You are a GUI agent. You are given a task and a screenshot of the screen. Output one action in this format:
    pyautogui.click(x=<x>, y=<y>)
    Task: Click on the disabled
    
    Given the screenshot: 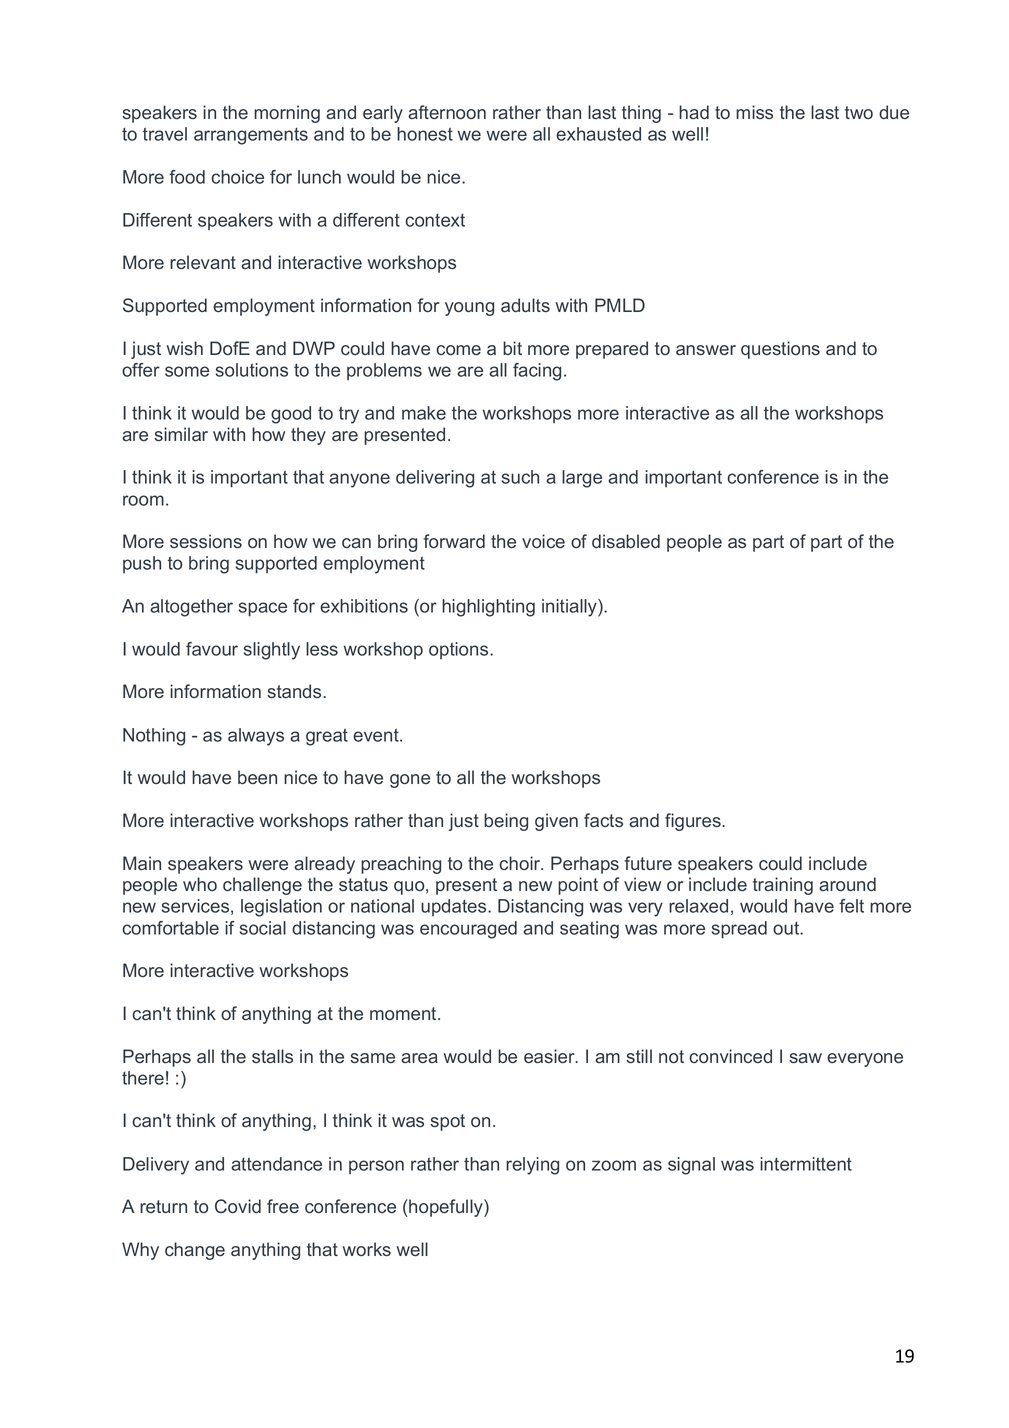 What is the action you would take?
    pyautogui.click(x=626, y=541)
